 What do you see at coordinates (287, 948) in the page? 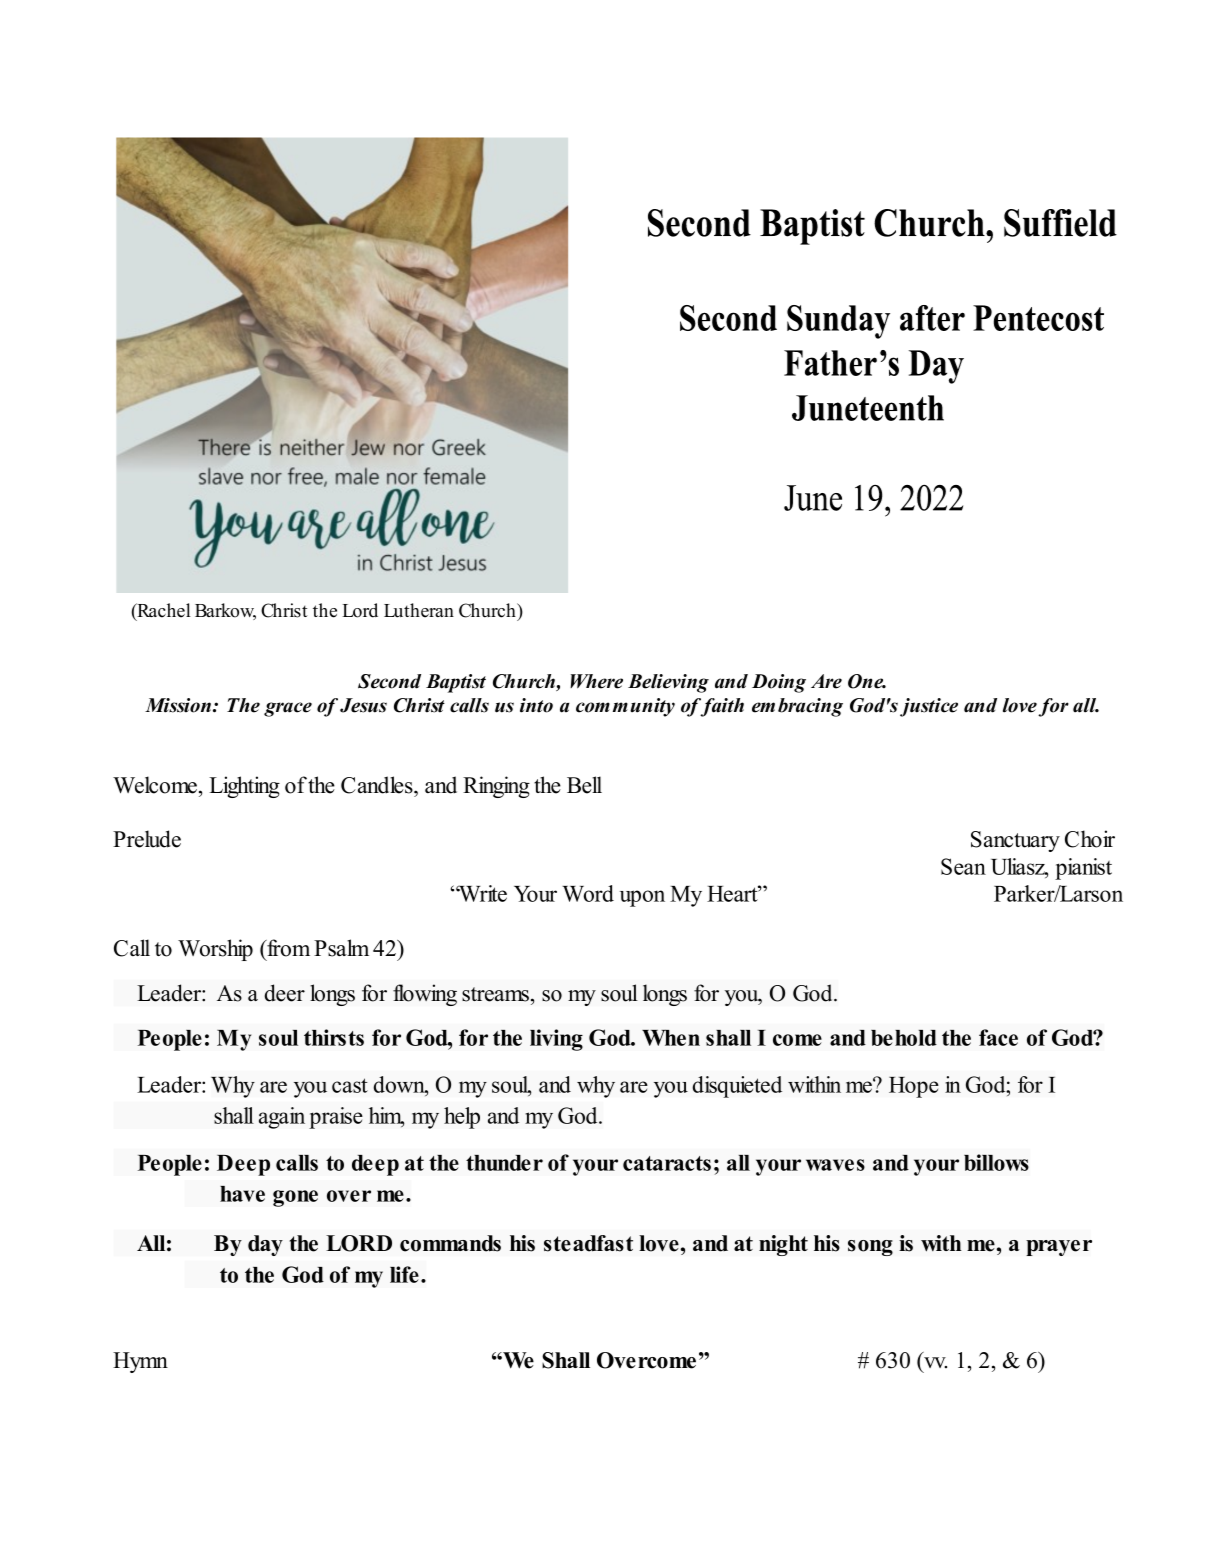
I see `from` at bounding box center [287, 948].
